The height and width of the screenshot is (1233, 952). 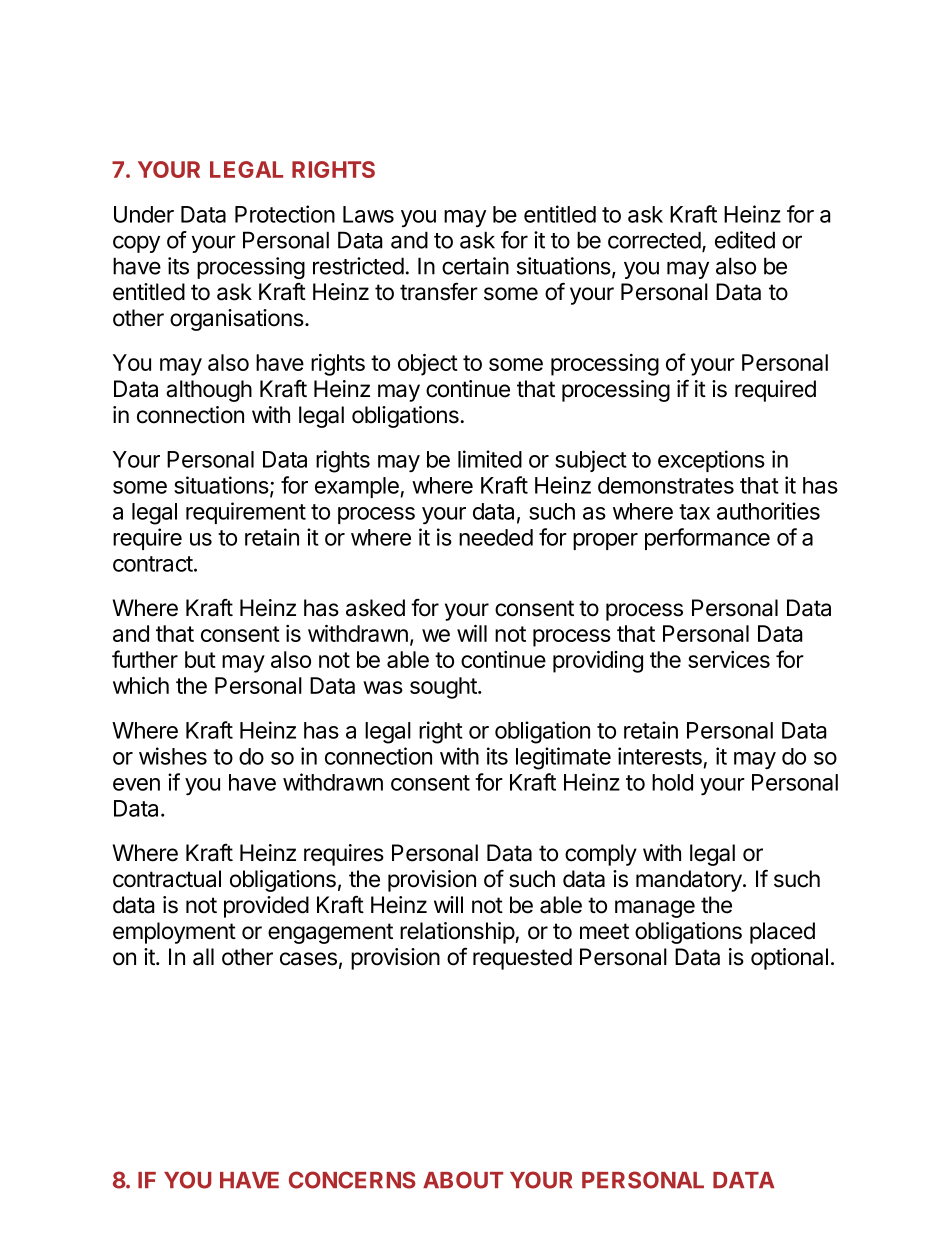 What do you see at coordinates (200, 659) in the screenshot?
I see `but` at bounding box center [200, 659].
